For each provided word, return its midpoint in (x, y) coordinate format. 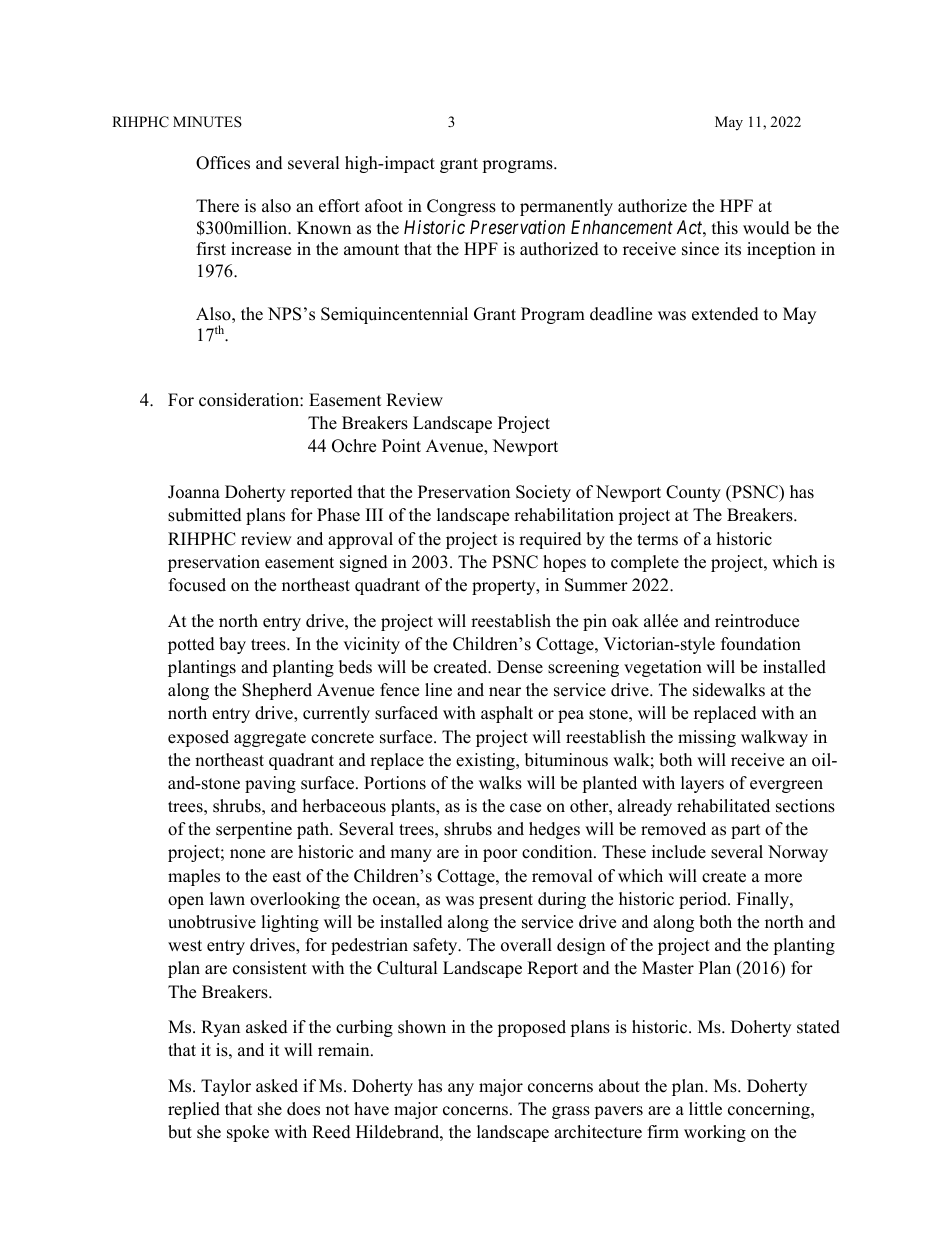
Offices (223, 163)
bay (232, 645)
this (725, 228)
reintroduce (757, 621)
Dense (520, 667)
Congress (461, 207)
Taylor (226, 1087)
